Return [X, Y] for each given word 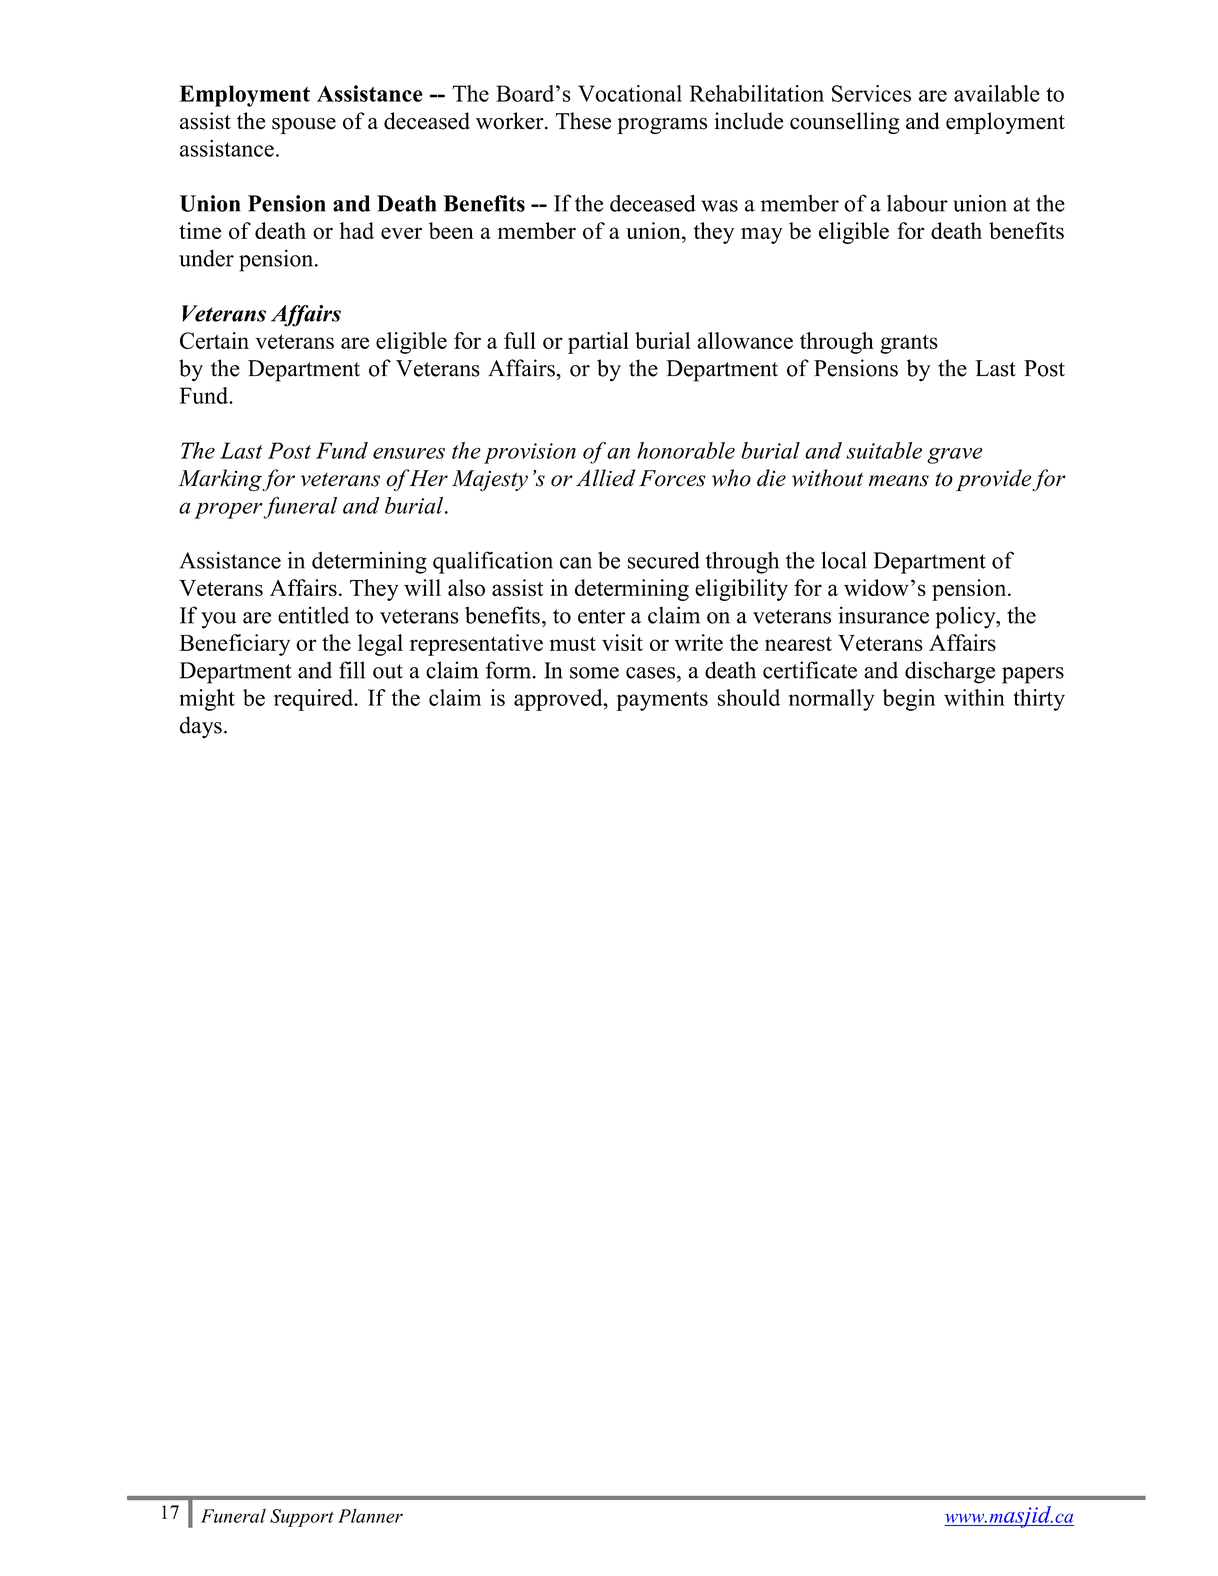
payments [662, 701]
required [315, 700]
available [997, 93]
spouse [304, 126]
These [583, 121]
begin [909, 700]
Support [302, 1518]
